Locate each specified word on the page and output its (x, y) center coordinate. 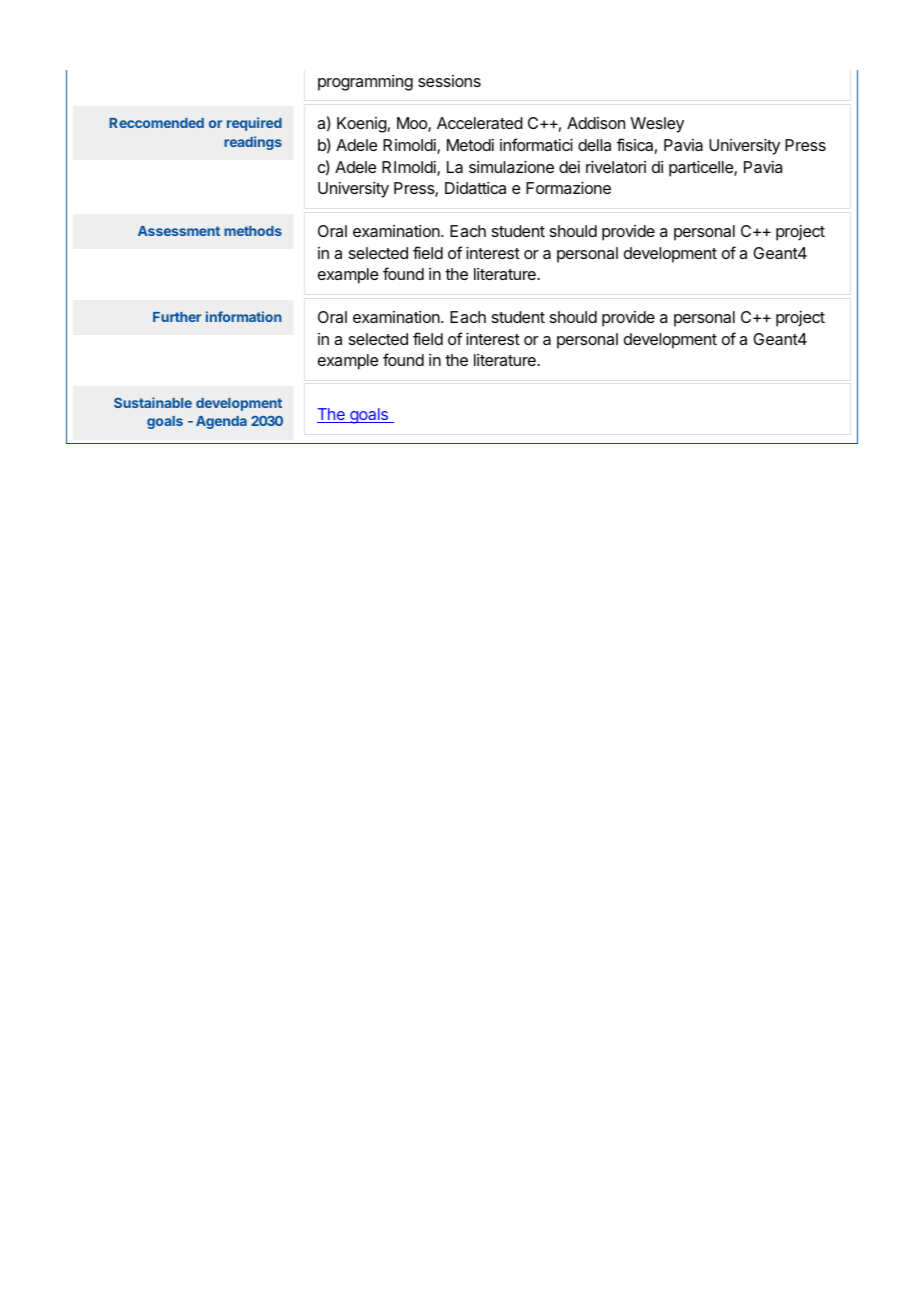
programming (365, 83)
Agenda (221, 422)
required (254, 124)
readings (253, 143)
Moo (413, 124)
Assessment (179, 231)
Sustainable (153, 402)
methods (253, 231)
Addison (596, 123)
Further (177, 317)
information (244, 316)
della (594, 145)
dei (569, 167)
